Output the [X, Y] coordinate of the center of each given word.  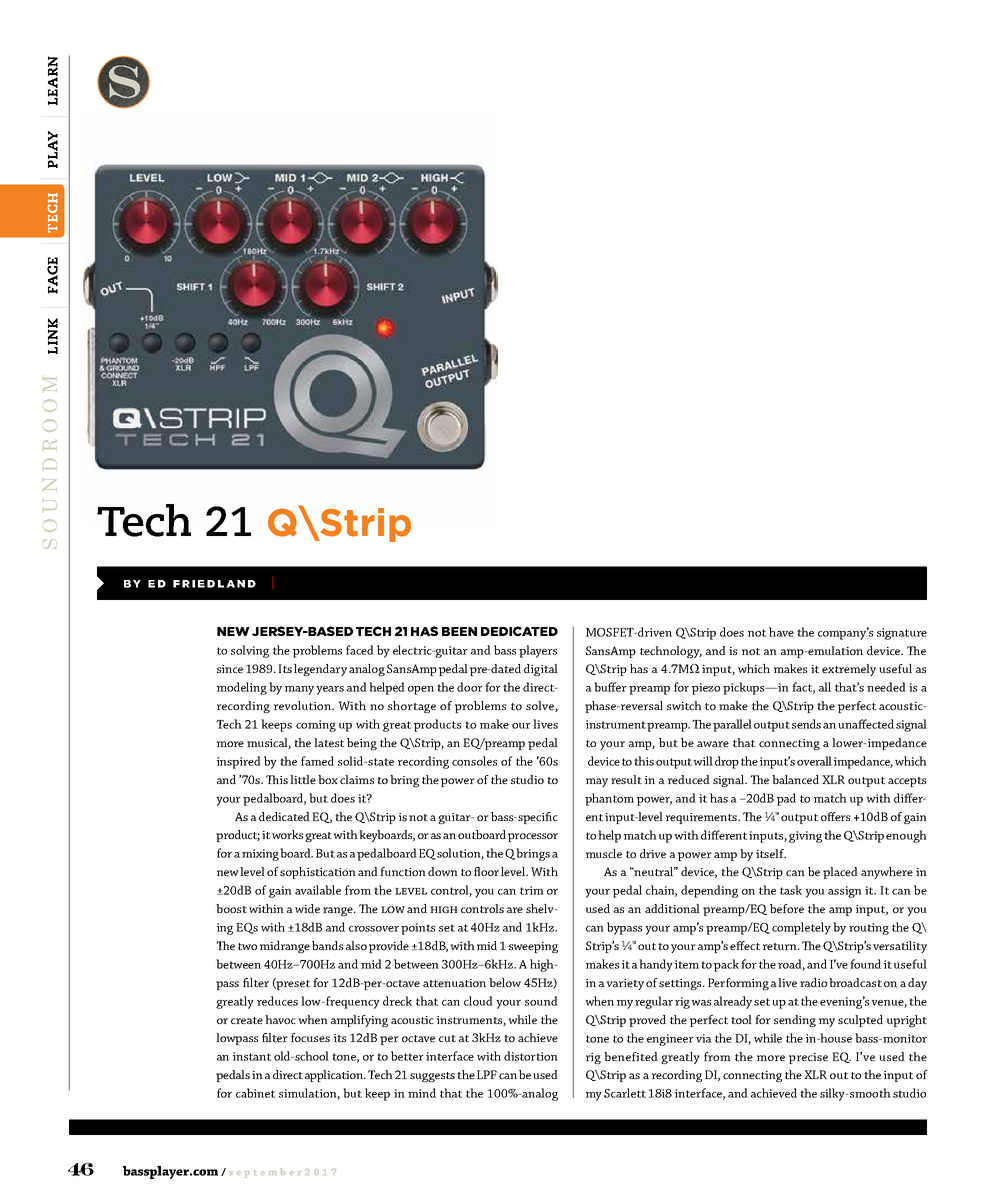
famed [317, 761]
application [335, 1076]
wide [307, 908]
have [781, 632]
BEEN [459, 631]
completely [801, 928]
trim [532, 890]
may [597, 782]
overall [814, 761]
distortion [531, 1056]
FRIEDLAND [214, 584]
